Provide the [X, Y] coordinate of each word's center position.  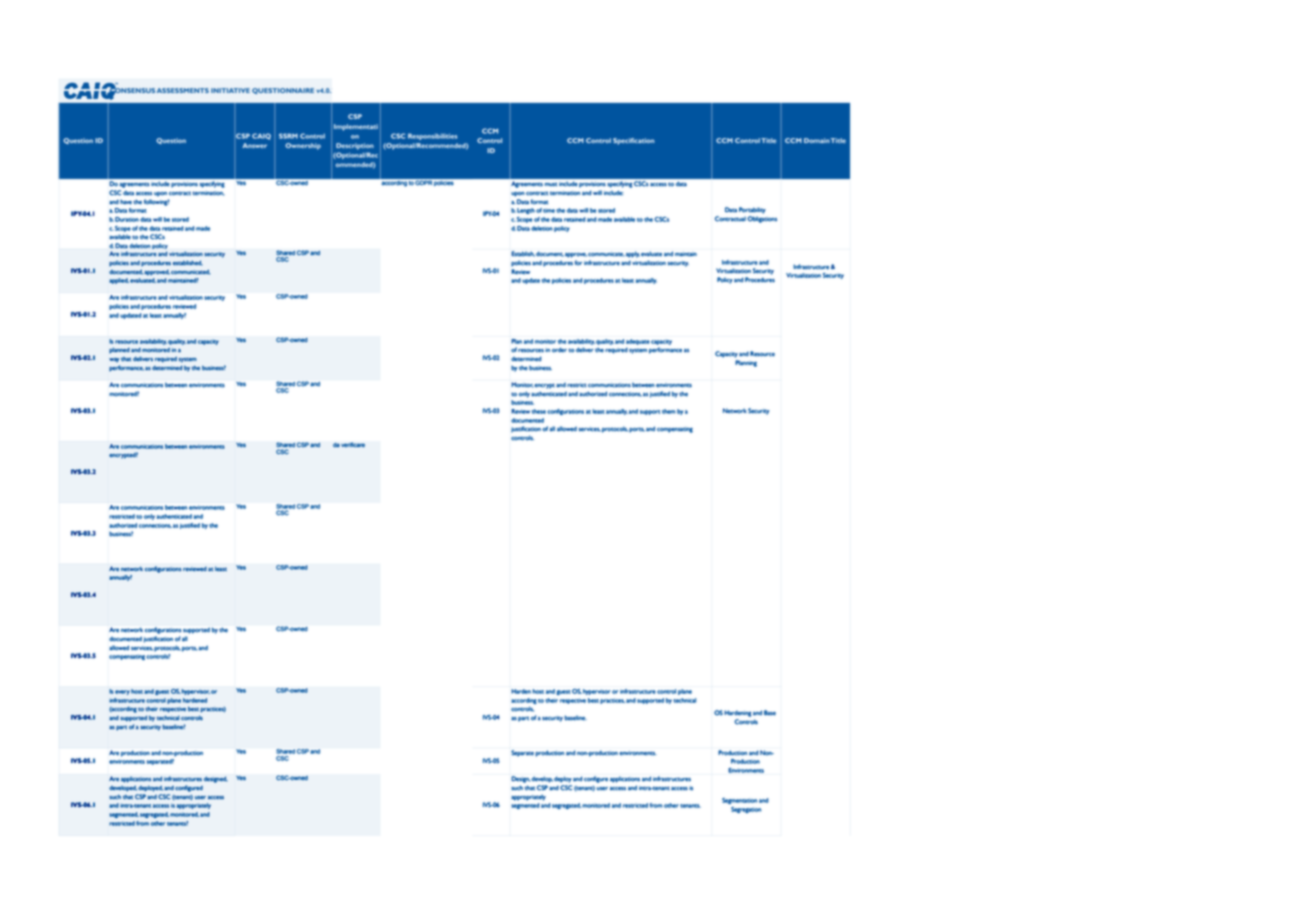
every [122, 692]
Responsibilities [433, 136]
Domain [817, 140]
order [559, 350]
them [669, 411]
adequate [638, 342]
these [539, 411]
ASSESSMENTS [183, 90]
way [114, 360]
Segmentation [739, 801]
